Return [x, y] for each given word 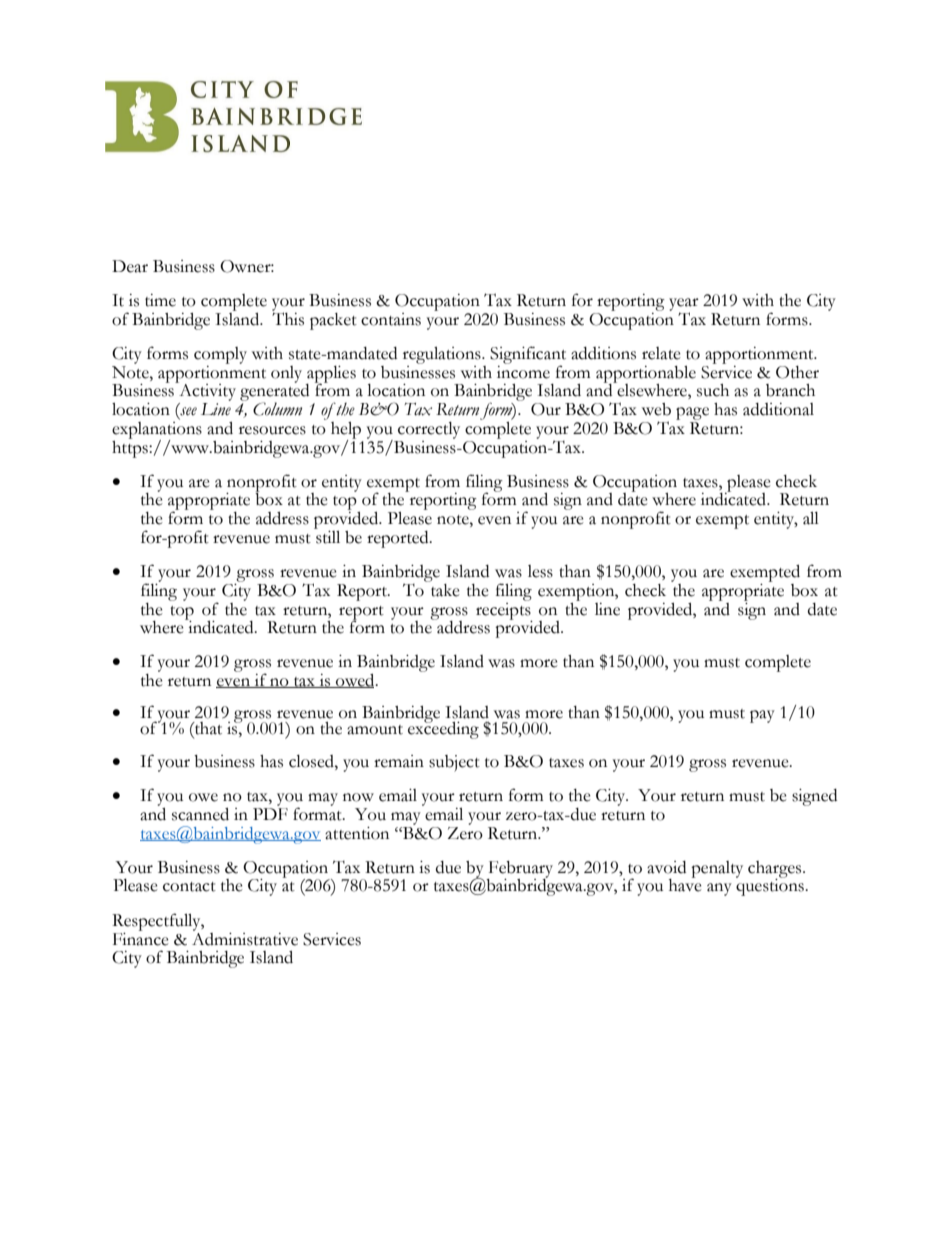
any [719, 889]
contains [391, 319]
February [519, 870]
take [444, 589]
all [811, 518]
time [160, 300]
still [327, 536]
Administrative [245, 938]
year [684, 305]
